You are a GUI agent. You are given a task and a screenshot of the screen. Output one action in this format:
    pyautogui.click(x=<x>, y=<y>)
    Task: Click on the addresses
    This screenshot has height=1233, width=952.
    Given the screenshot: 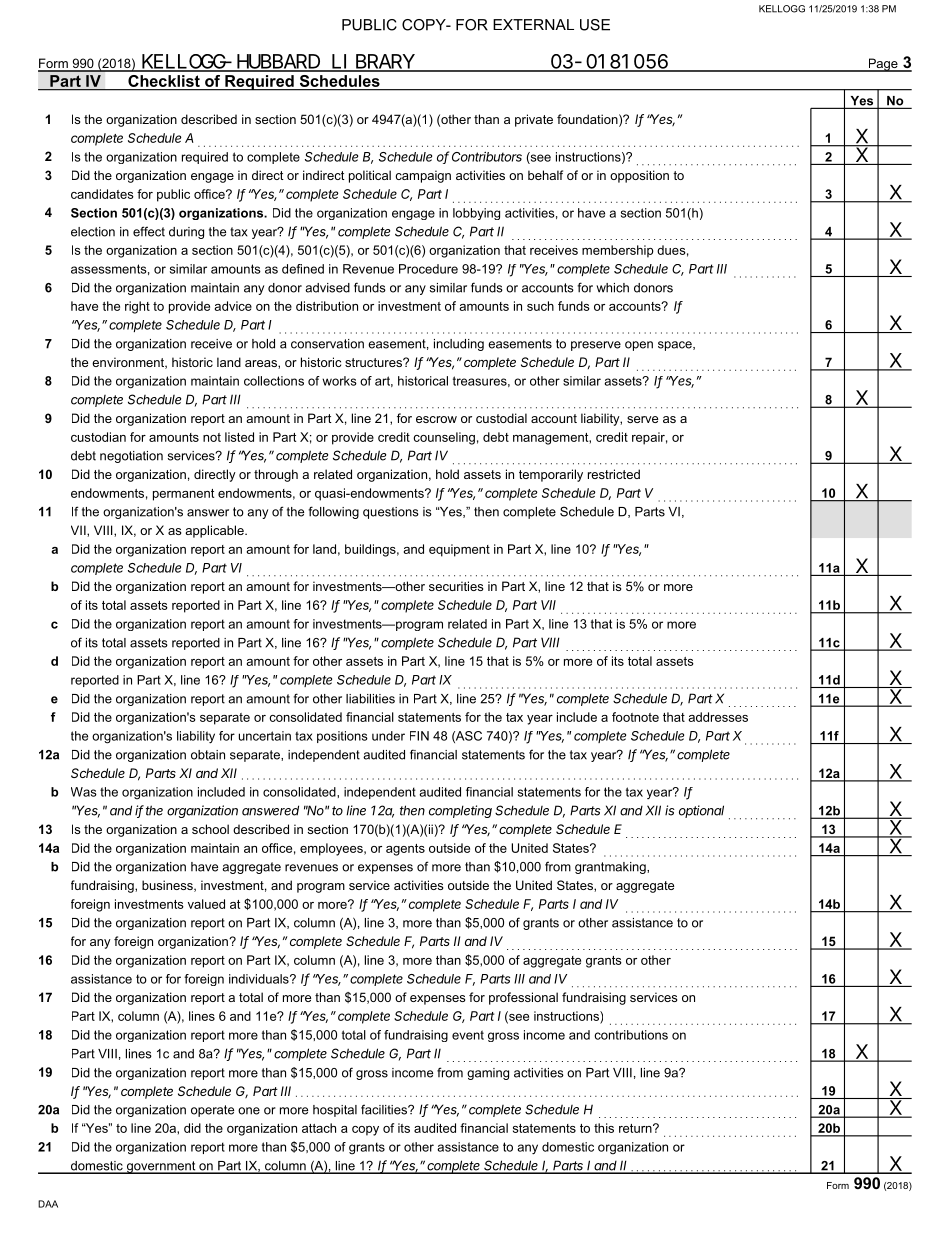 What is the action you would take?
    pyautogui.click(x=718, y=717)
